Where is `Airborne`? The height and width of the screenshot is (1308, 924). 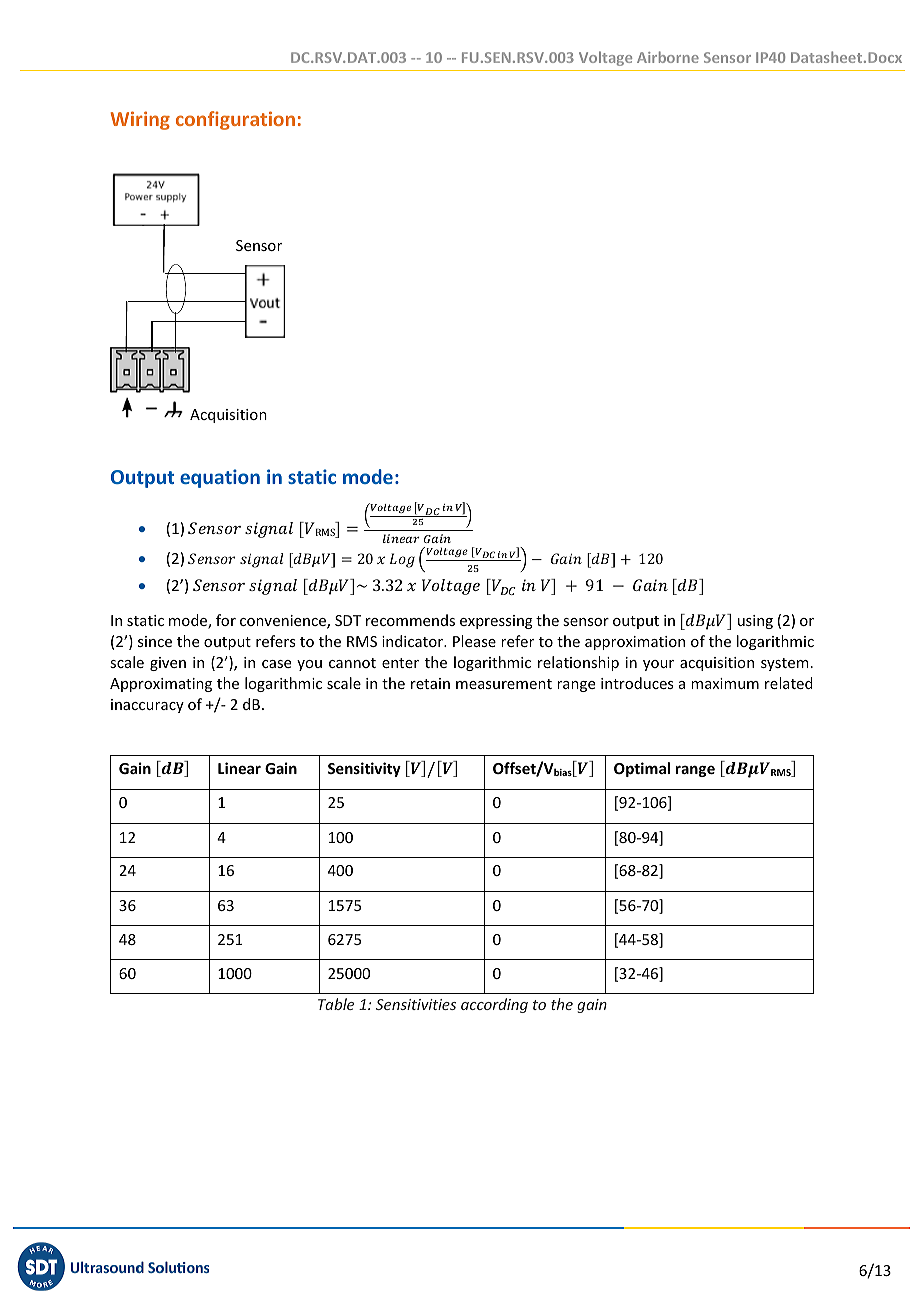 Airborne is located at coordinates (668, 57).
